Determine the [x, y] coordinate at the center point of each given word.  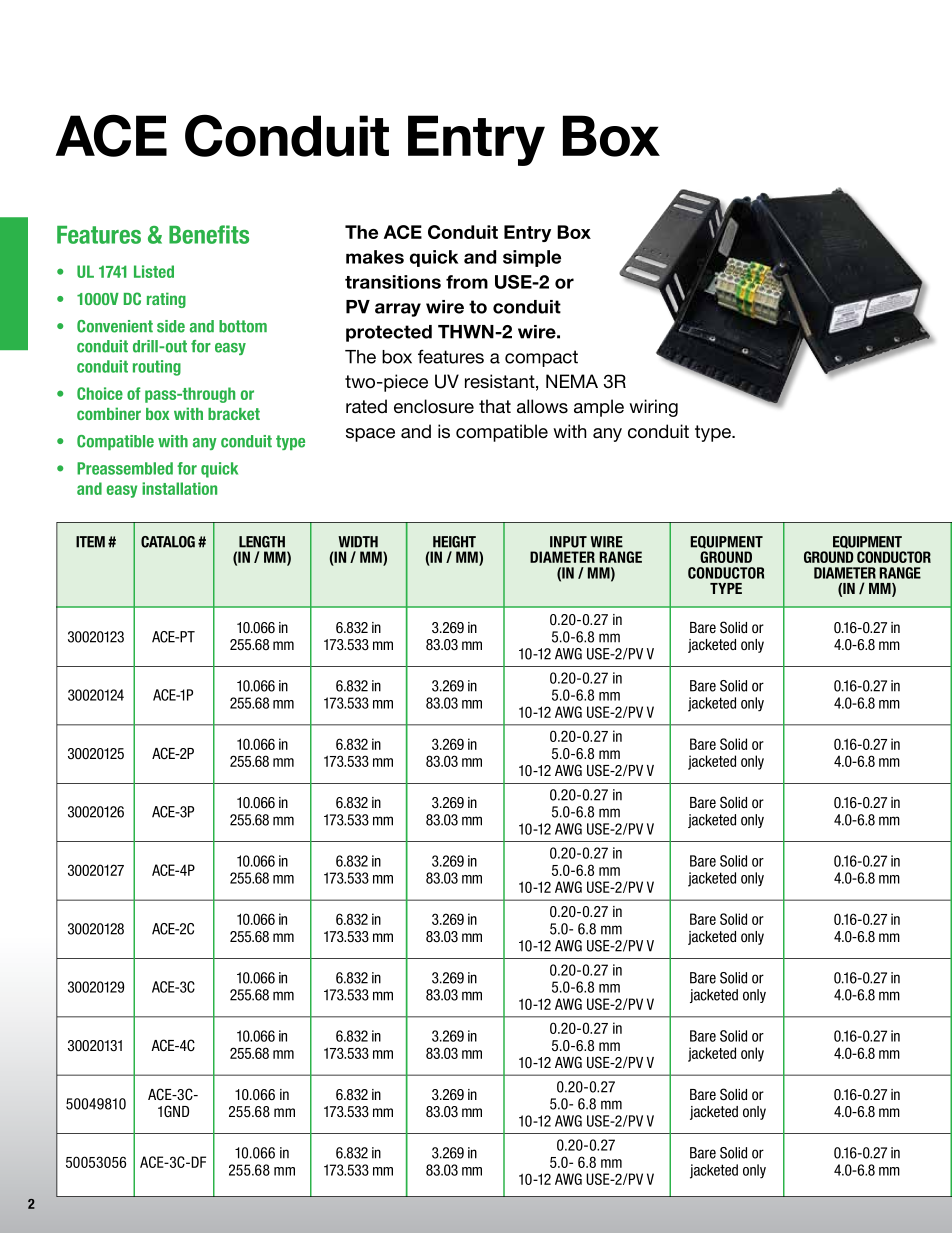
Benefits [209, 234]
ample [599, 408]
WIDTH [358, 542]
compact [541, 358]
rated [366, 406]
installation [179, 488]
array [398, 310]
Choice [100, 393]
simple [532, 258]
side [171, 326]
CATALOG [168, 542]
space [370, 435]
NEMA [572, 381]
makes [375, 257]
